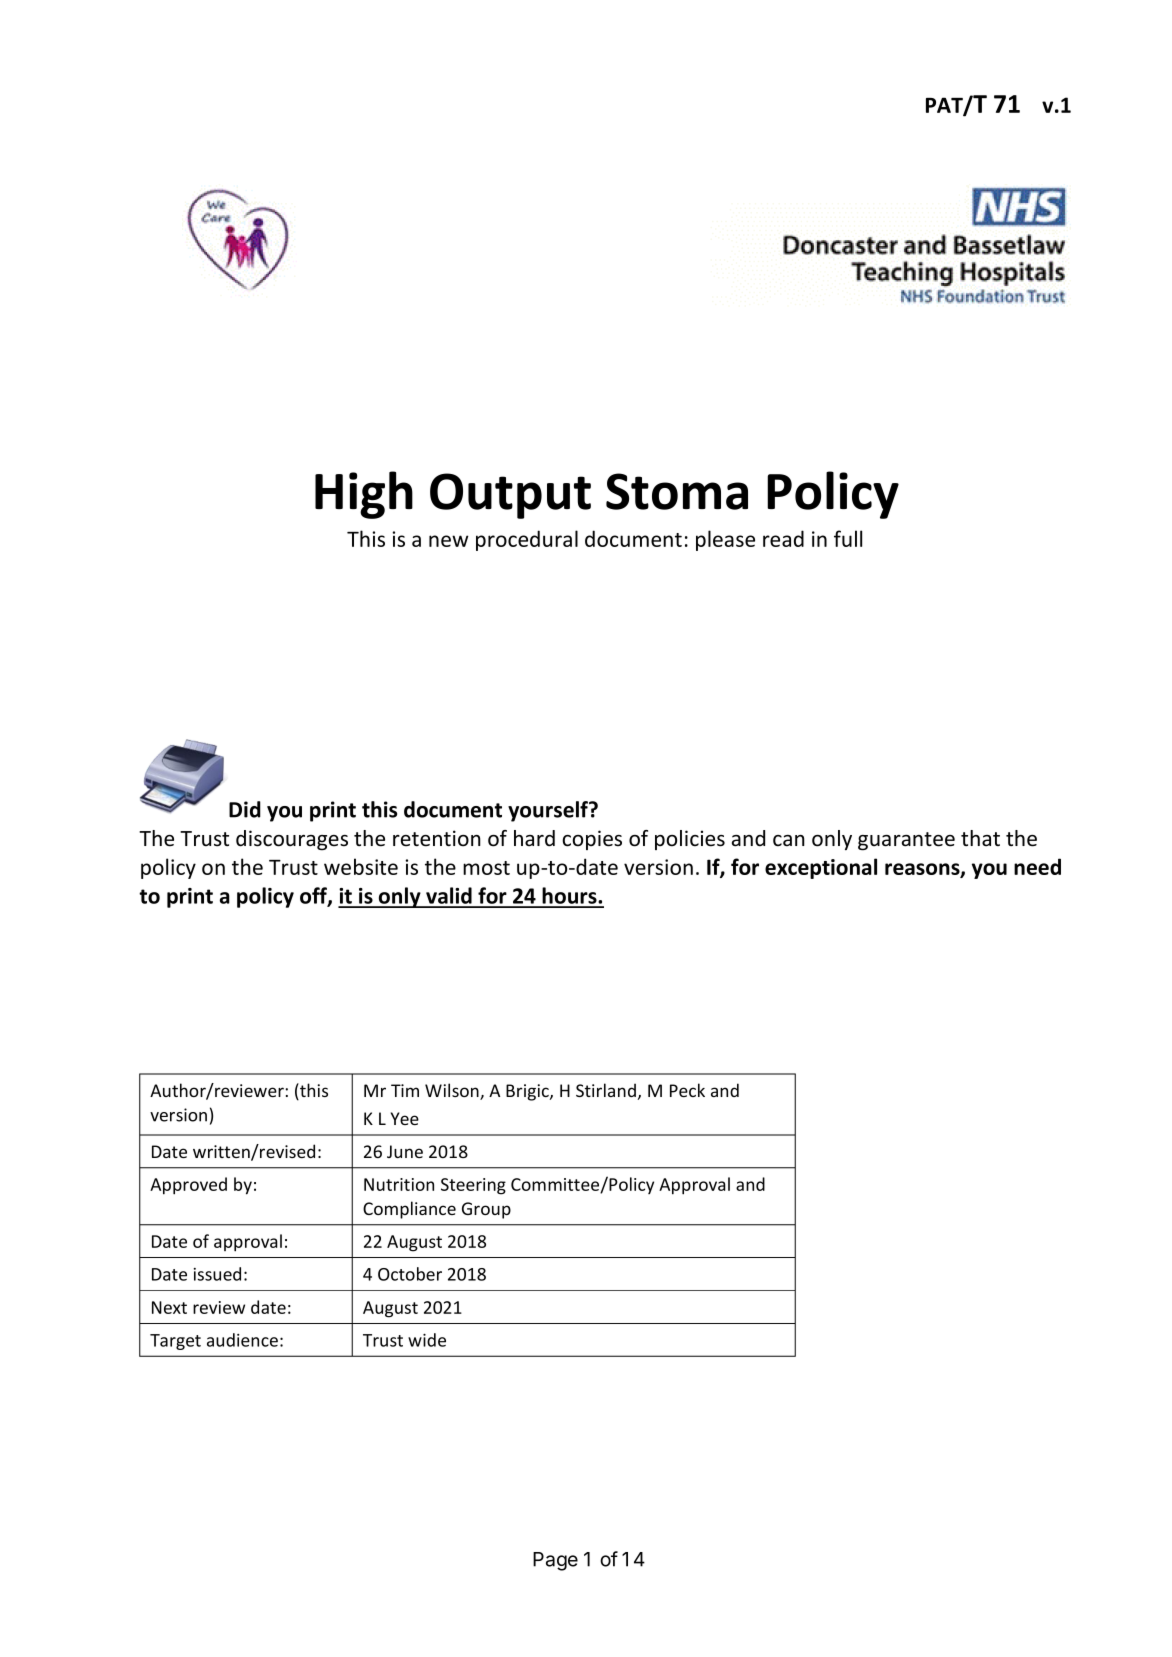  I want to click on need, so click(1037, 866).
